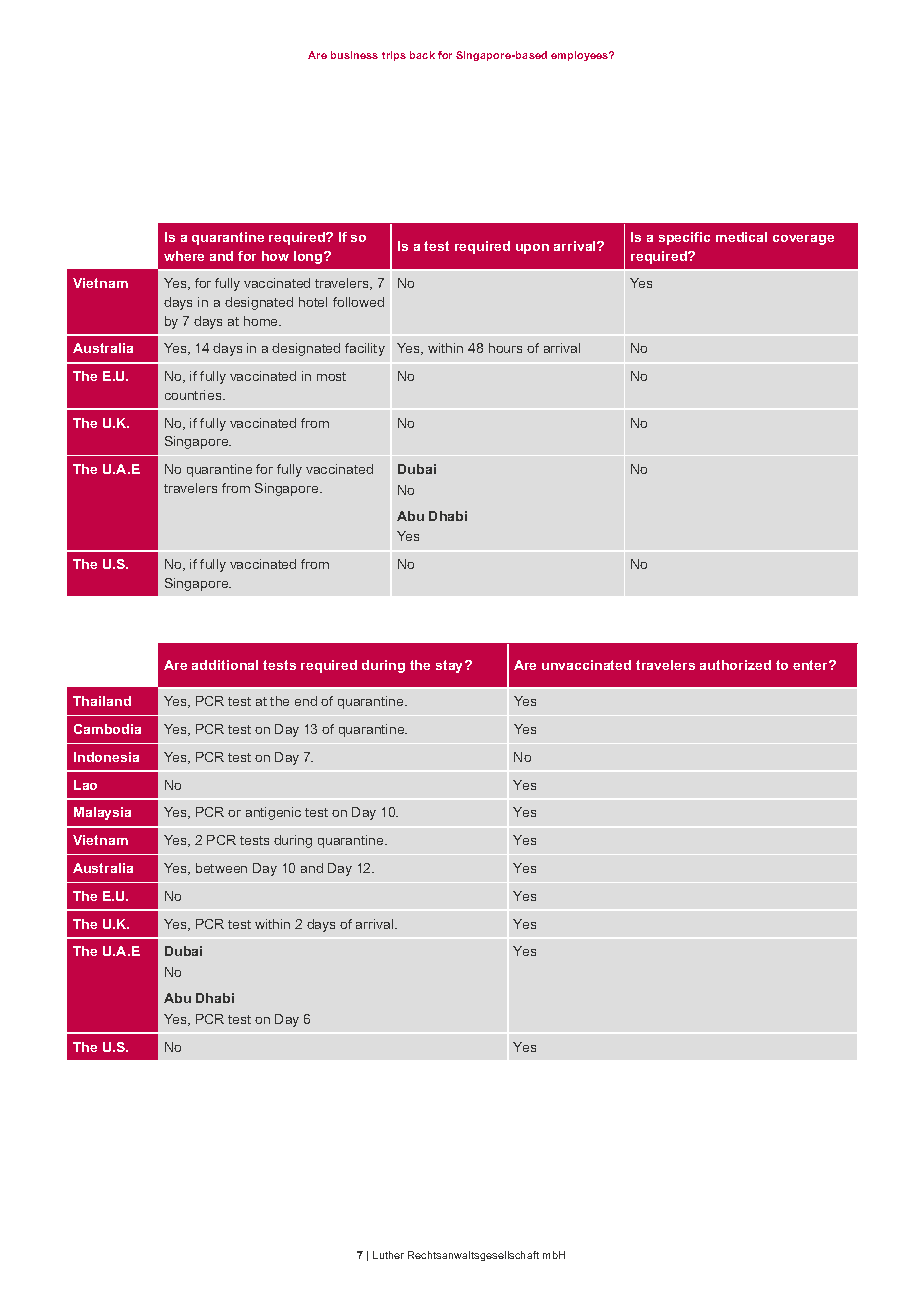 This screenshot has width=924, height=1308. Describe the element at coordinates (354, 55) in the screenshot. I see `business` at that location.
